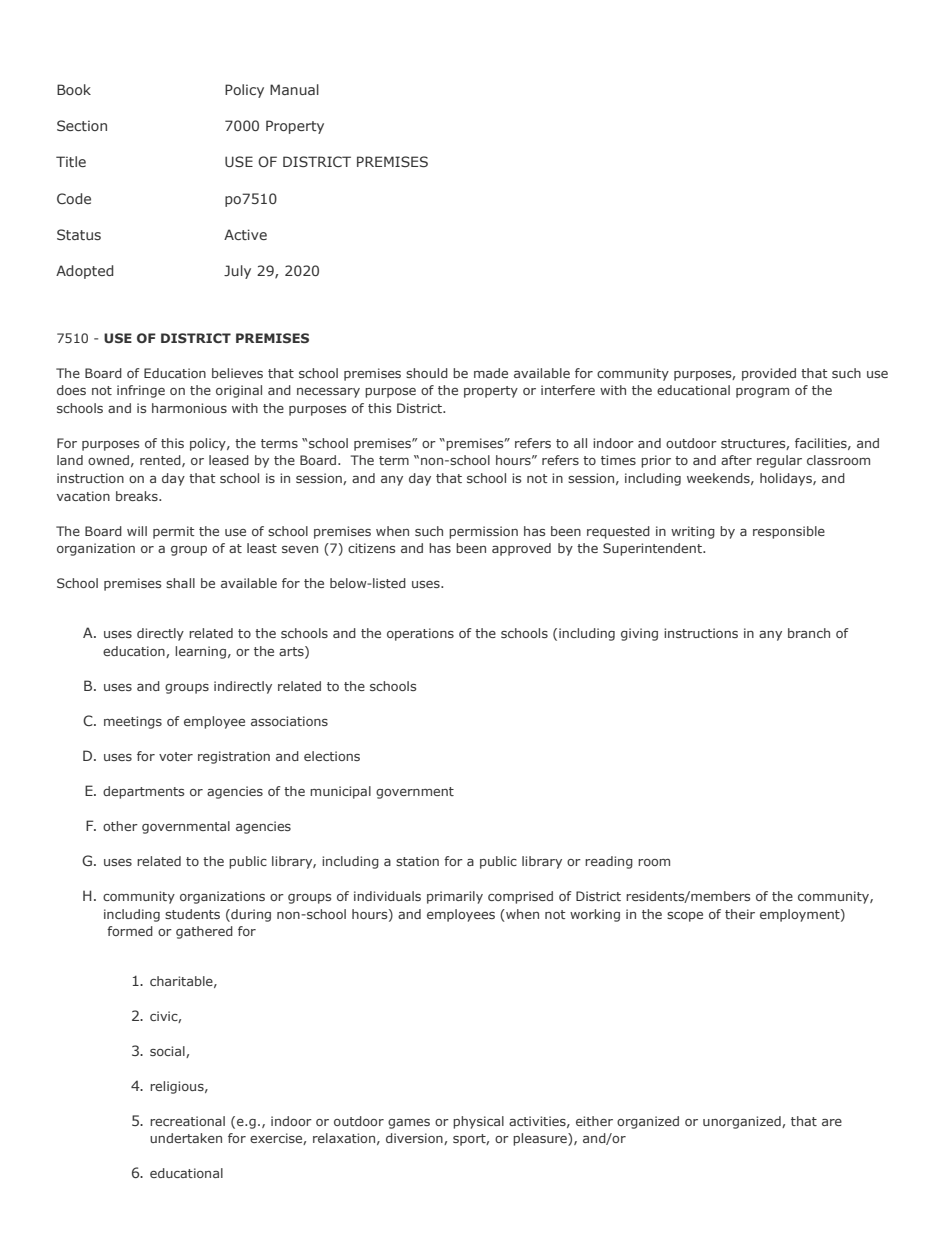 Image resolution: width=952 pixels, height=1233 pixels. What do you see at coordinates (769, 374) in the page?
I see `provided` at bounding box center [769, 374].
